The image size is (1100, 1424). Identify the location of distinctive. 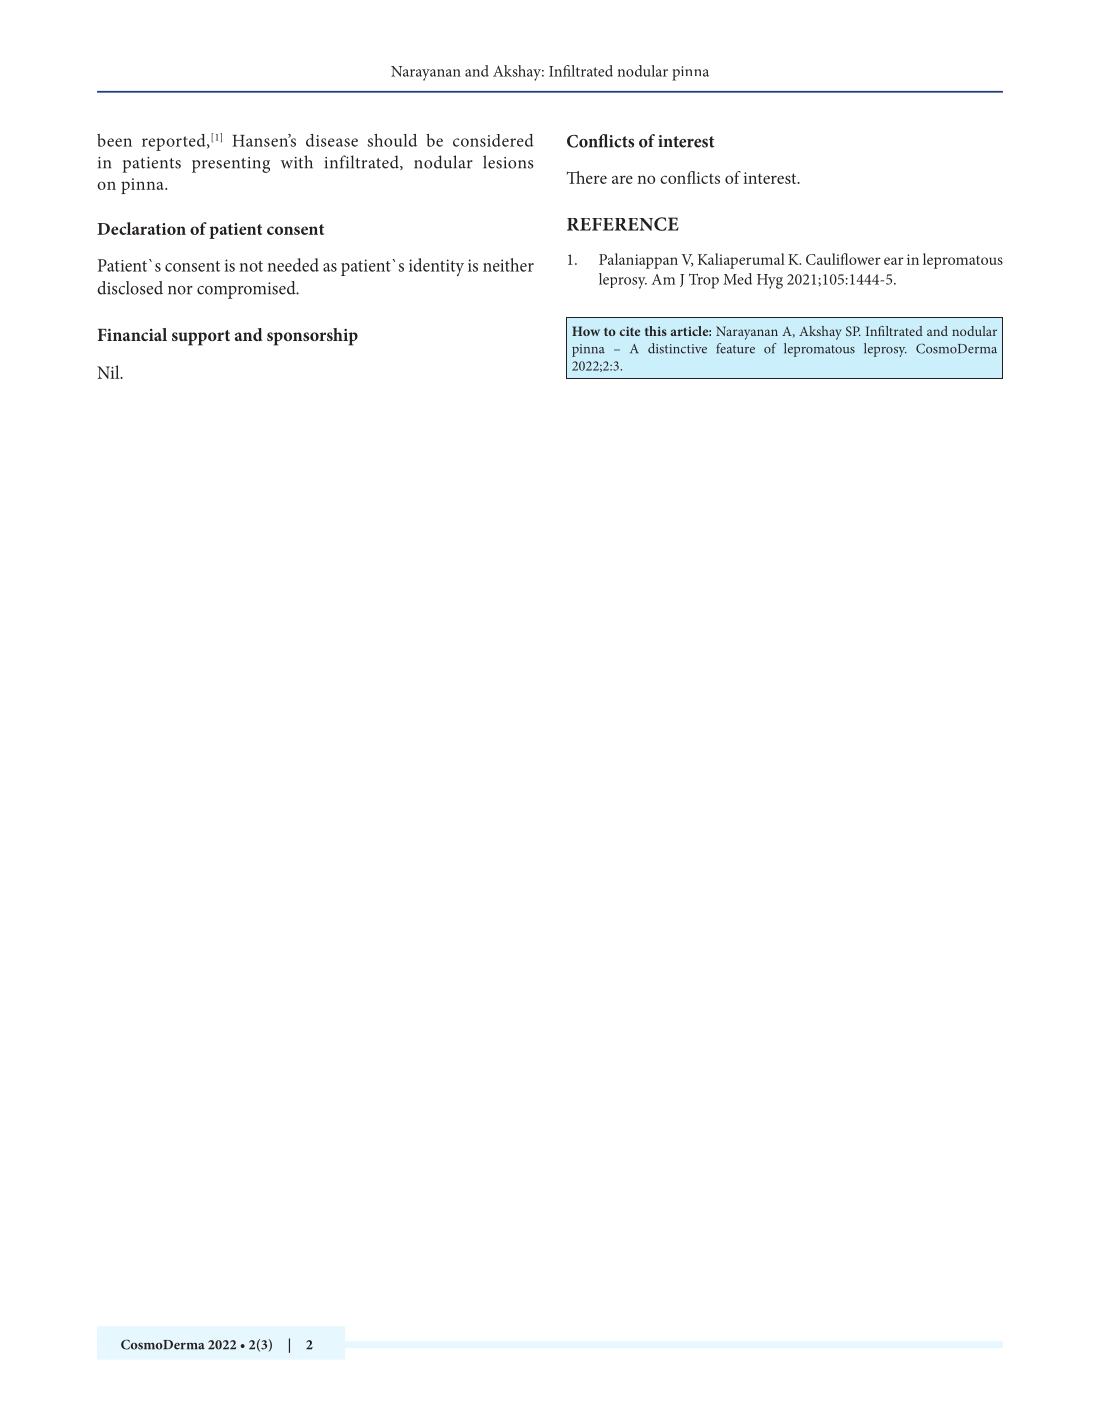
(677, 348).
